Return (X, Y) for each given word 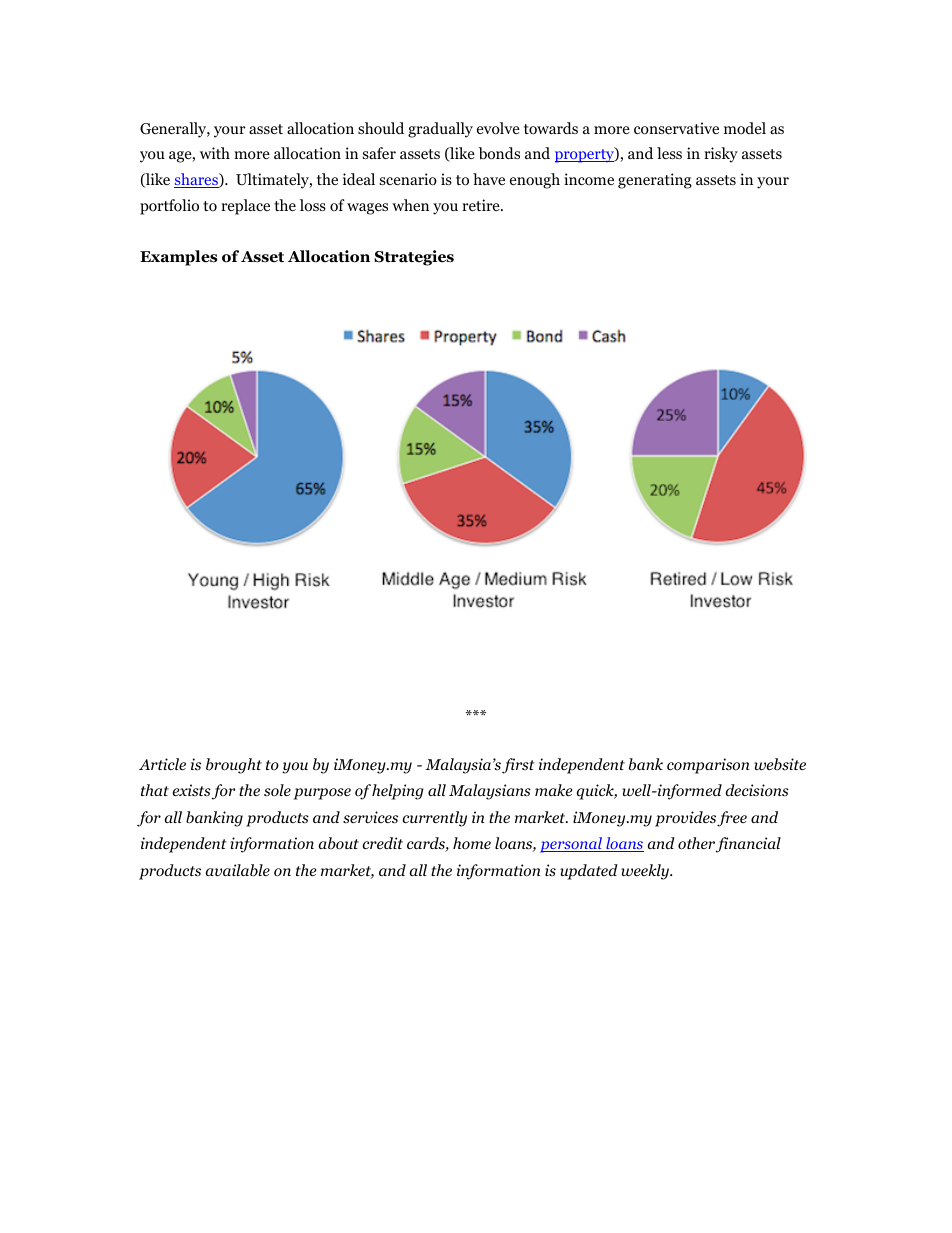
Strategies (414, 258)
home (472, 843)
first (518, 766)
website (780, 764)
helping (398, 792)
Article (162, 764)
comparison (708, 766)
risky (721, 155)
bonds (499, 153)
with (215, 153)
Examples (178, 258)
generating (655, 181)
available (238, 870)
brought (234, 766)
